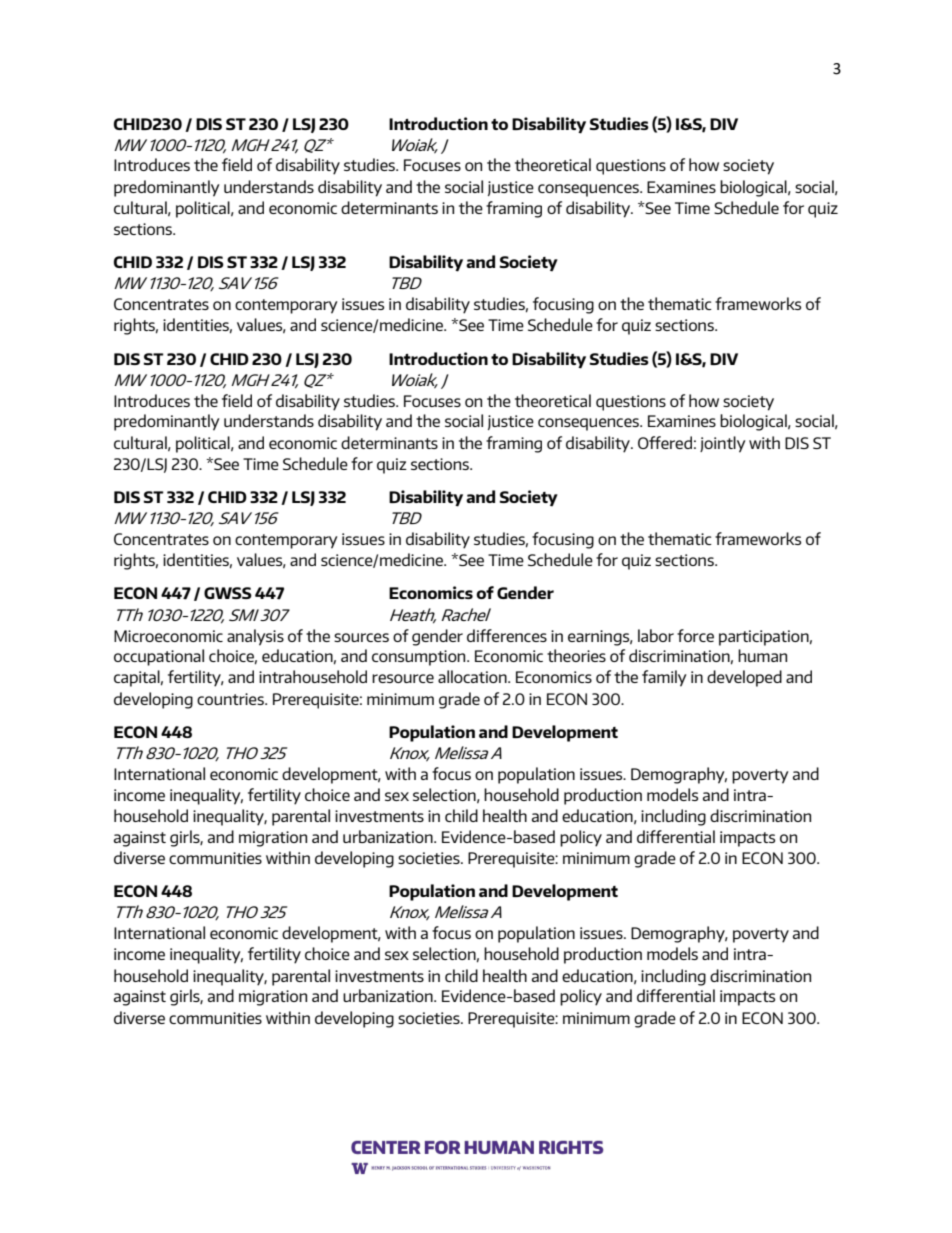 The image size is (952, 1233). Describe the element at coordinates (231, 699) in the document. I see `countries` at that location.
